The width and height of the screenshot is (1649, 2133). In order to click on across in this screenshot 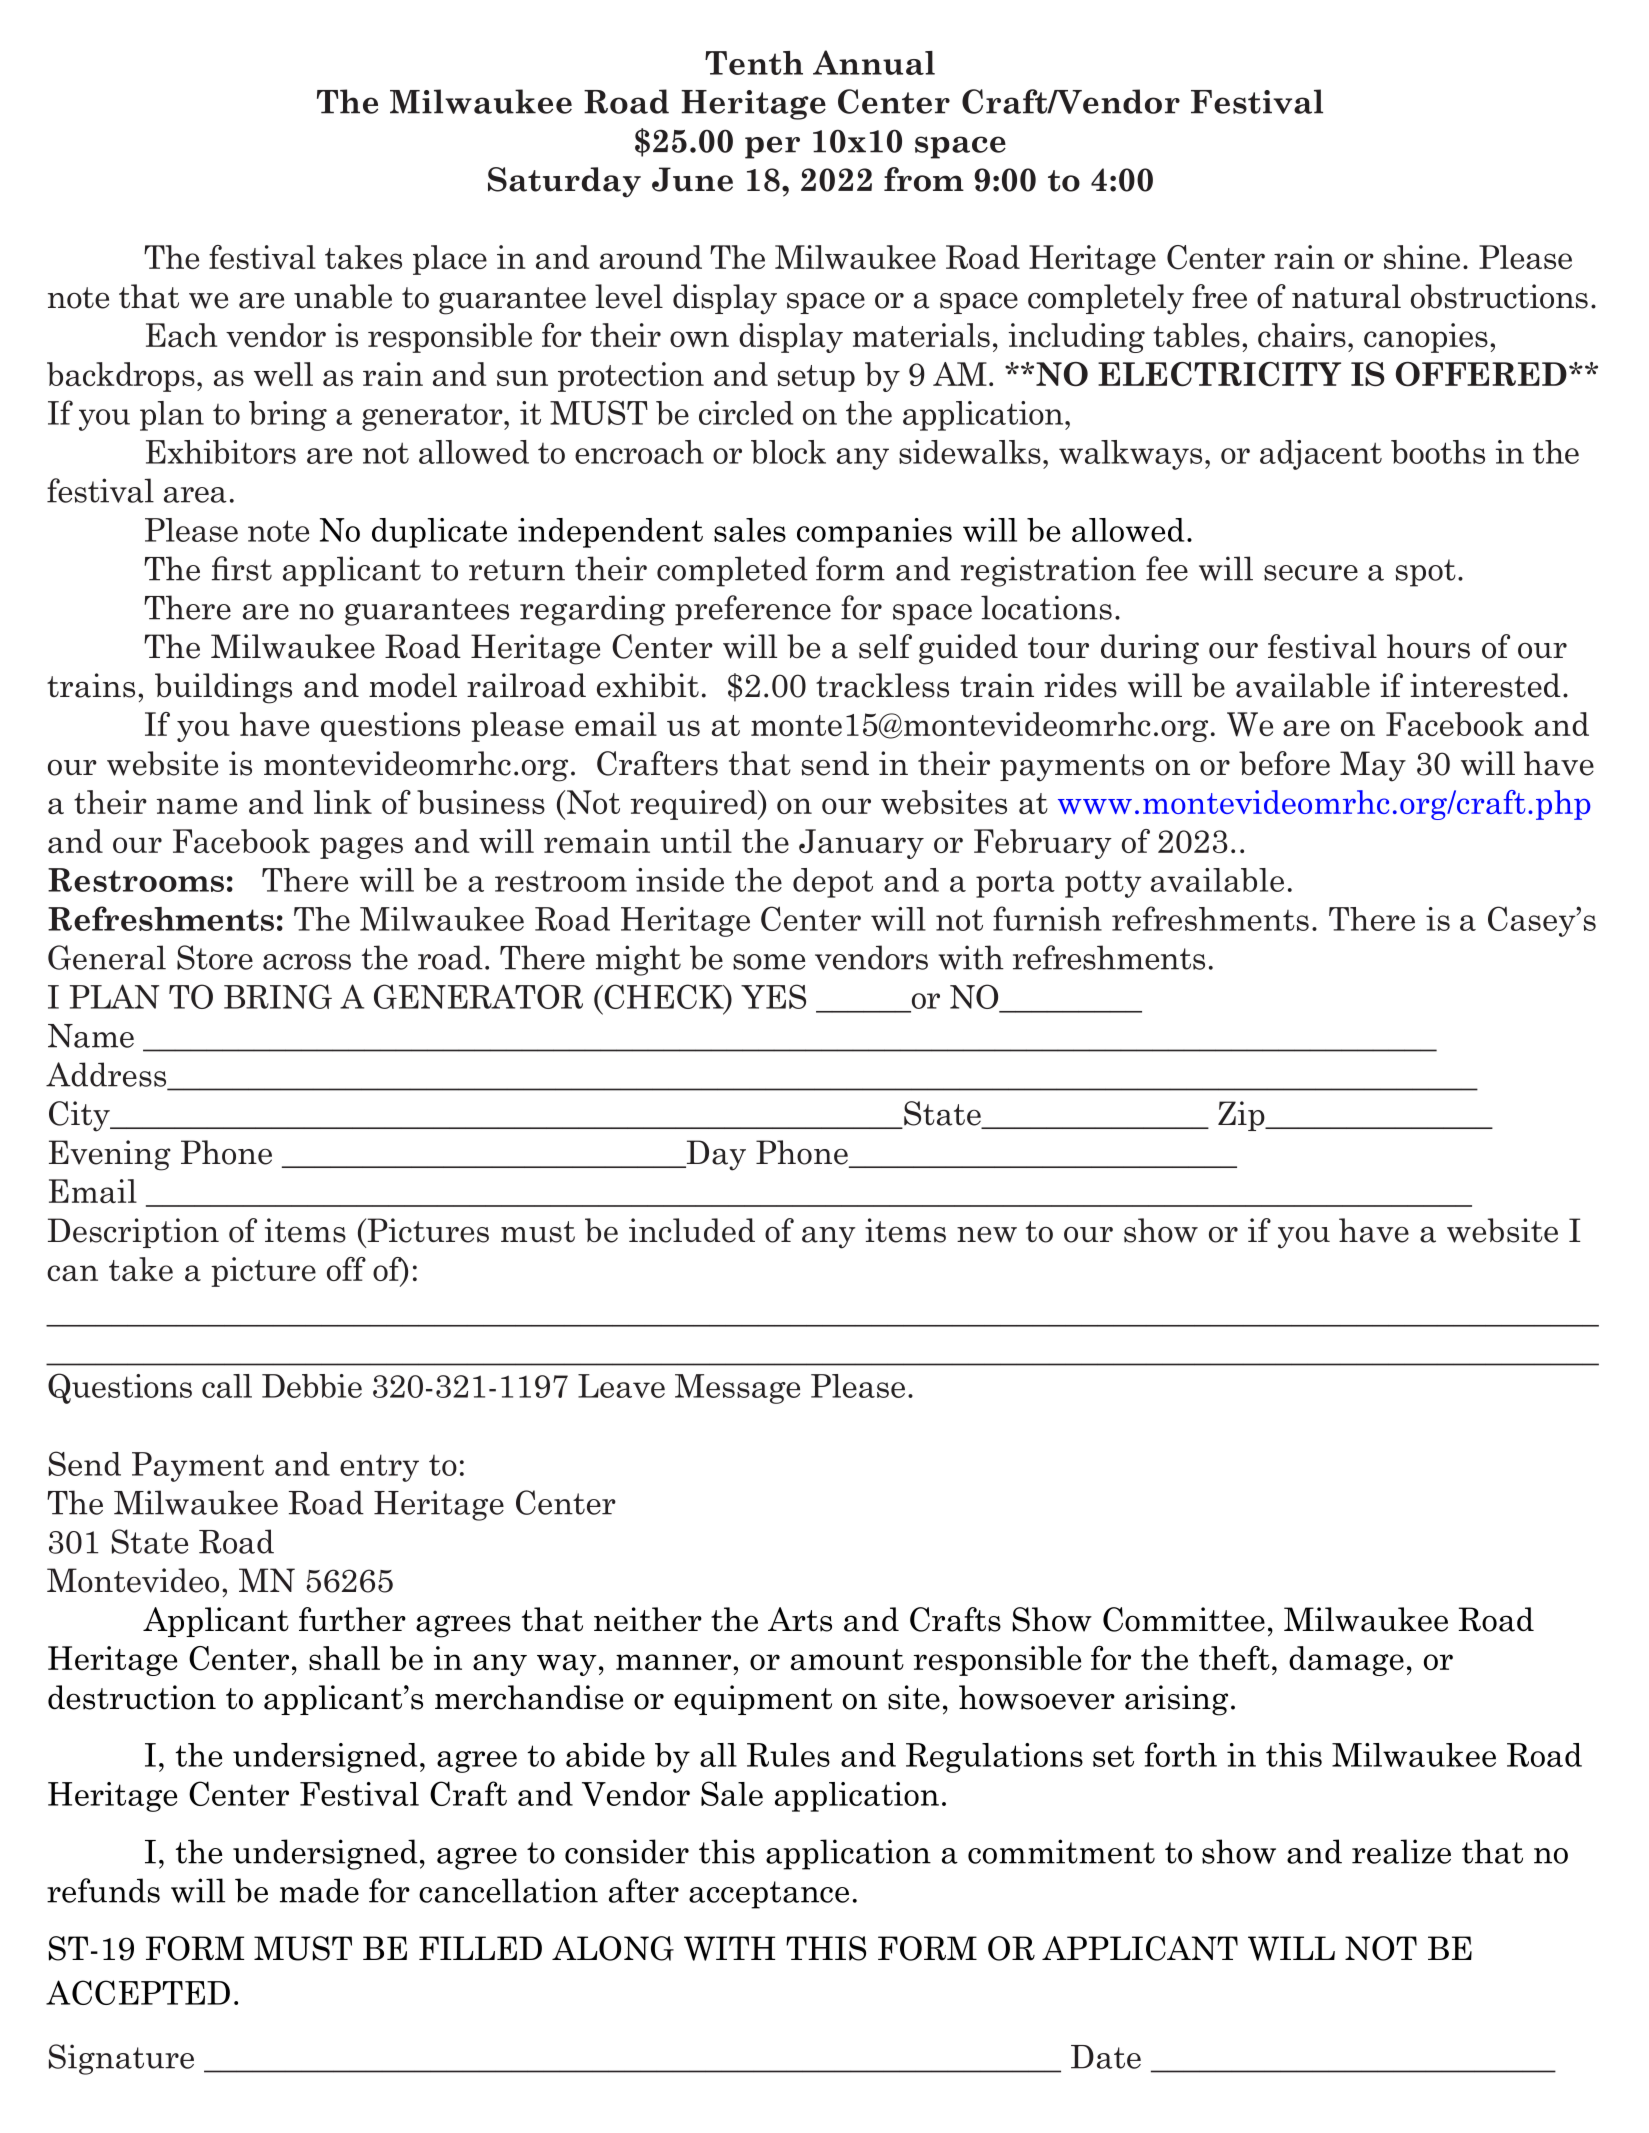, I will do `click(307, 962)`.
